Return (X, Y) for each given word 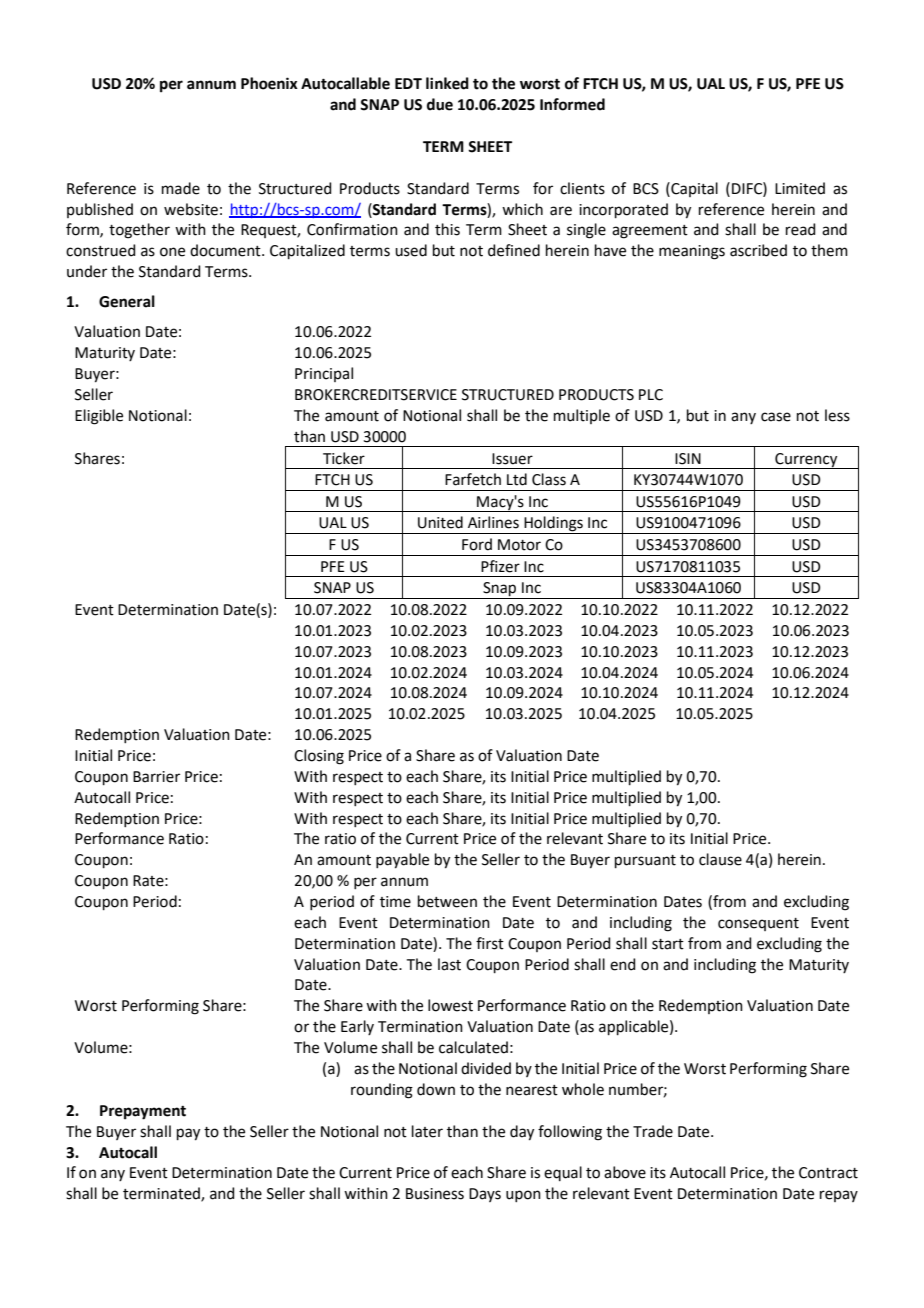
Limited (800, 188)
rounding (382, 1091)
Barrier (156, 777)
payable (402, 861)
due (440, 104)
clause (720, 859)
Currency (806, 461)
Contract (828, 1173)
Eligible (99, 417)
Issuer (512, 459)
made (181, 188)
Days (485, 1195)
